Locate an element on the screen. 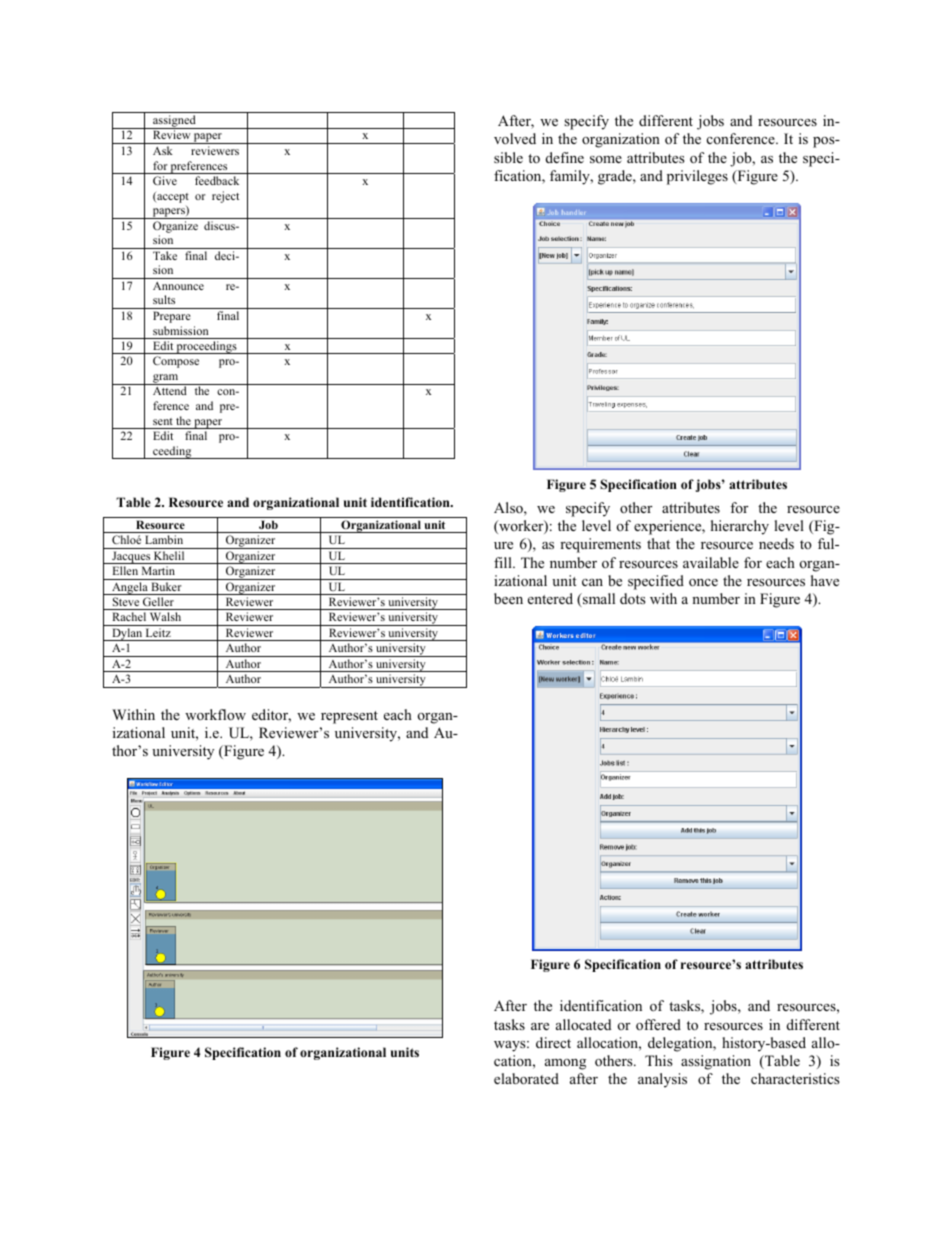 This screenshot has height=1233, width=952. reject is located at coordinates (225, 197).
